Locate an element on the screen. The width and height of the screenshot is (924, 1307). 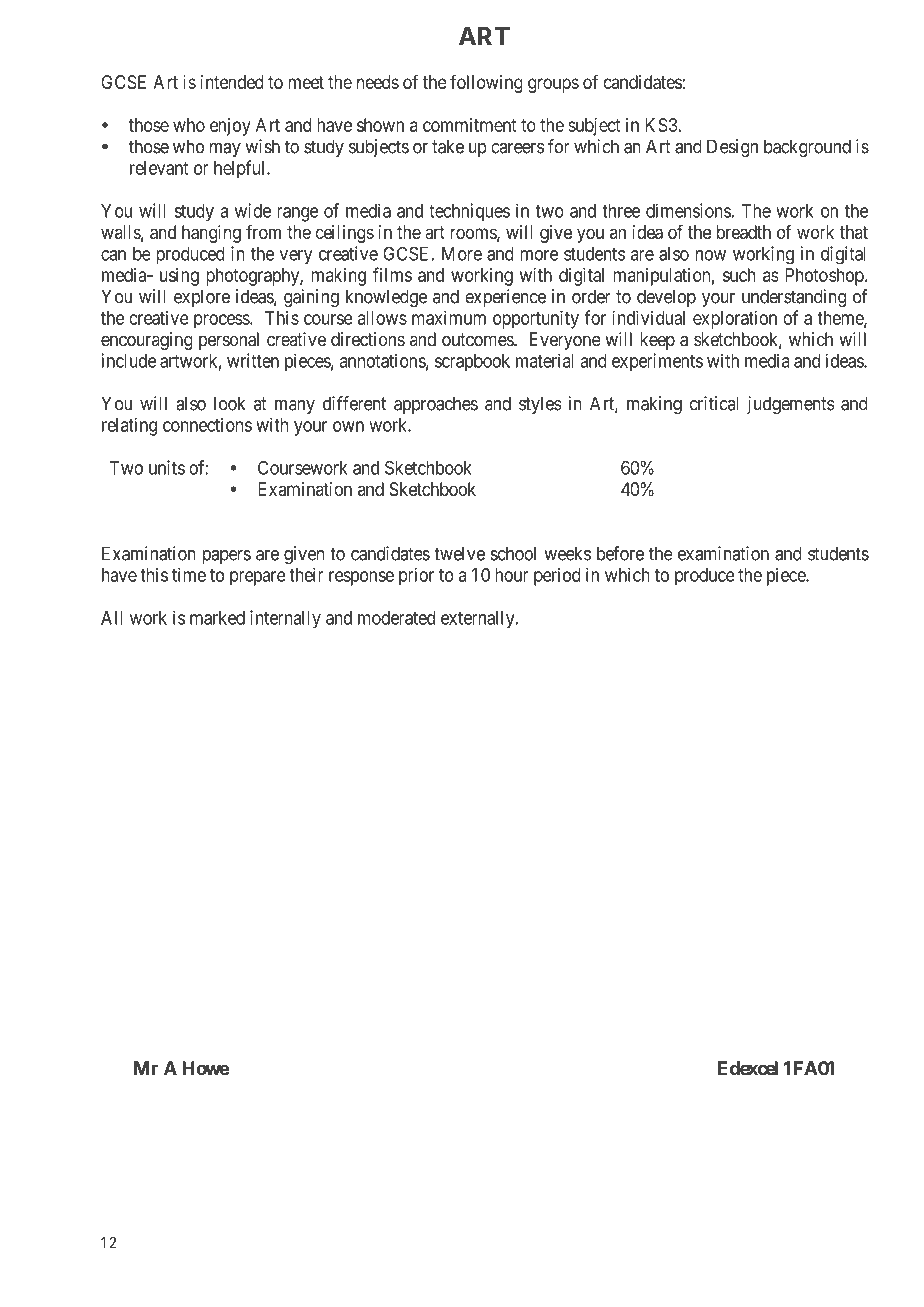
intended is located at coordinates (232, 82).
